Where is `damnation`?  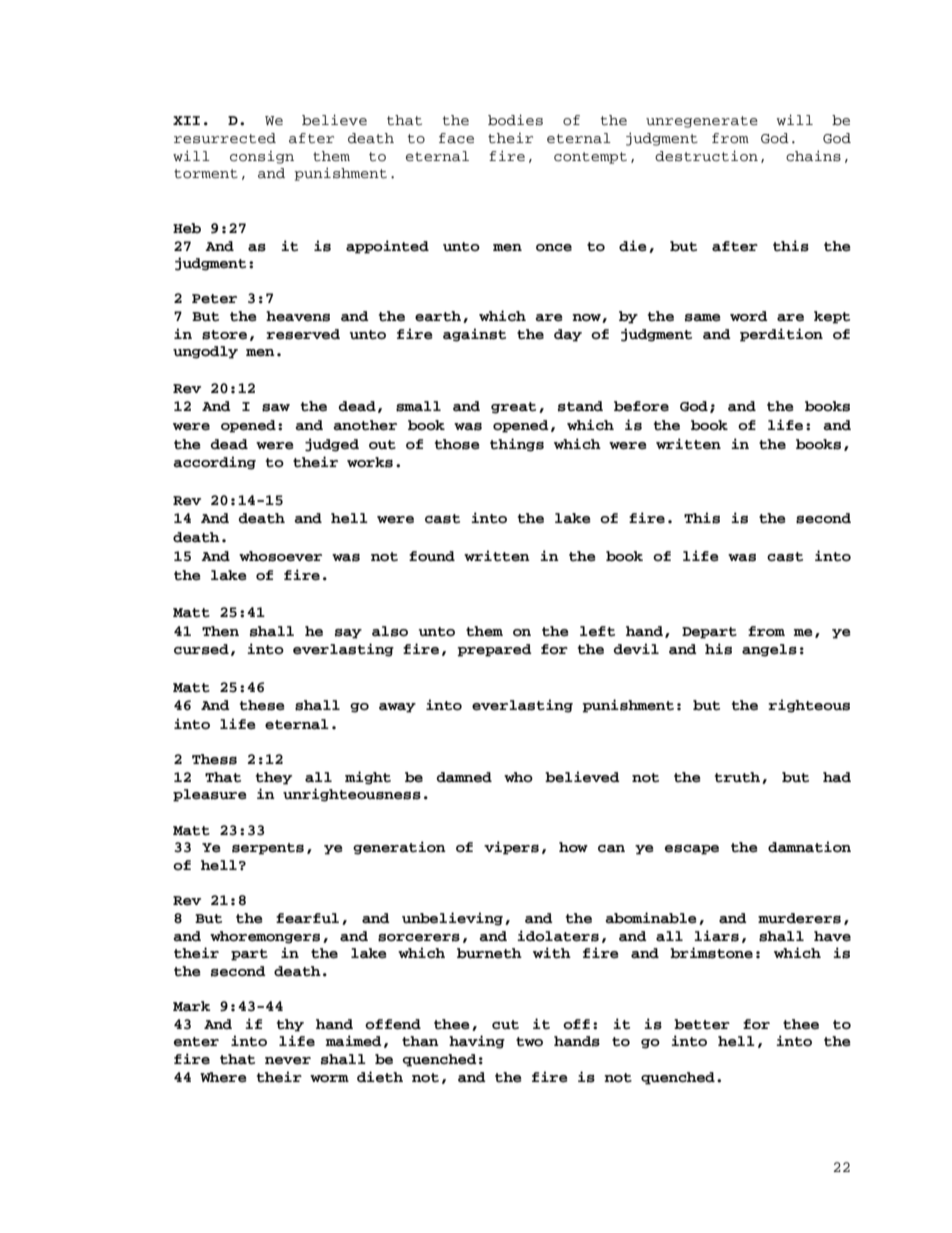
damnation is located at coordinates (809, 847).
